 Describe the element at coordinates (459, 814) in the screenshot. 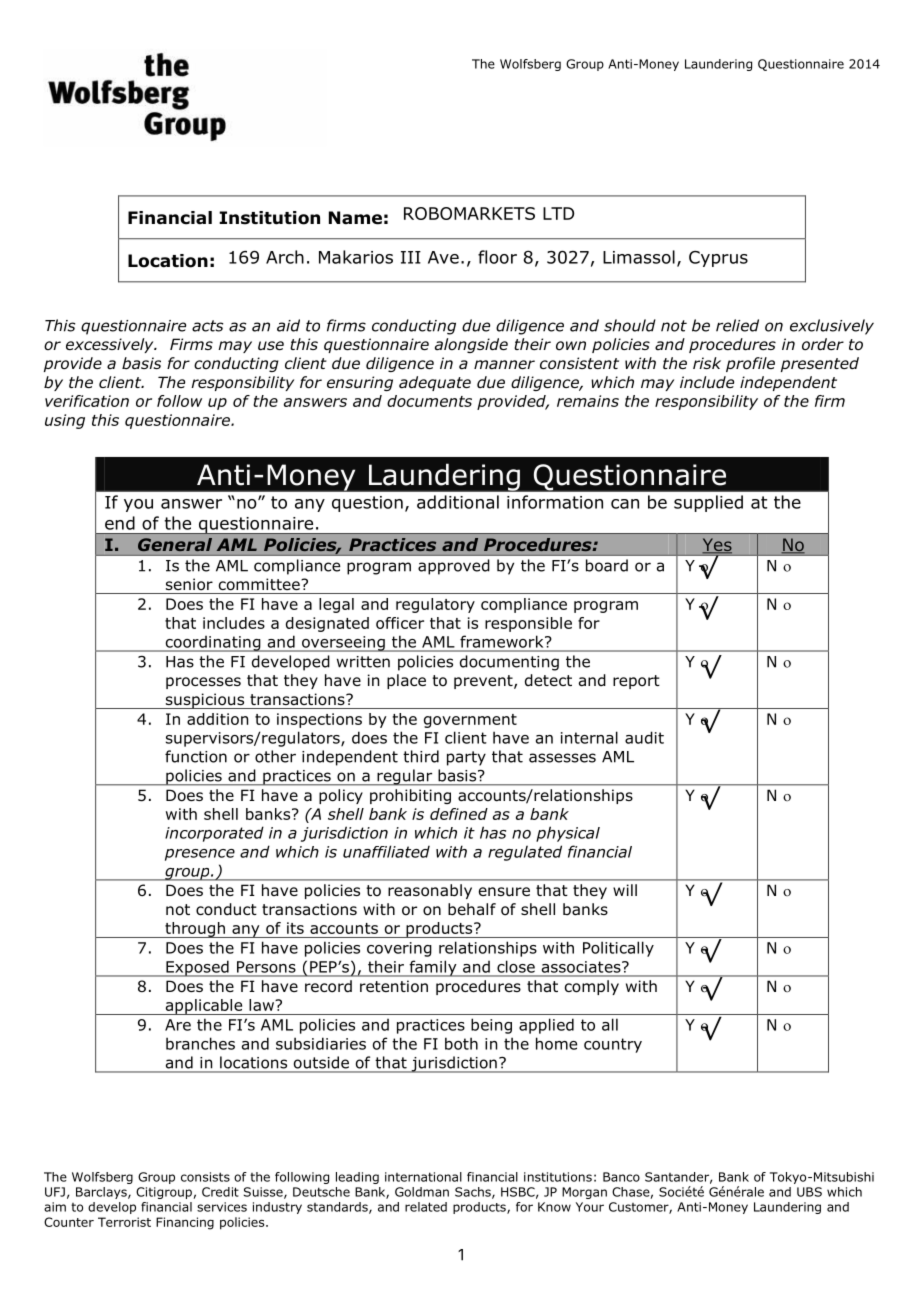

I see `defined` at that location.
